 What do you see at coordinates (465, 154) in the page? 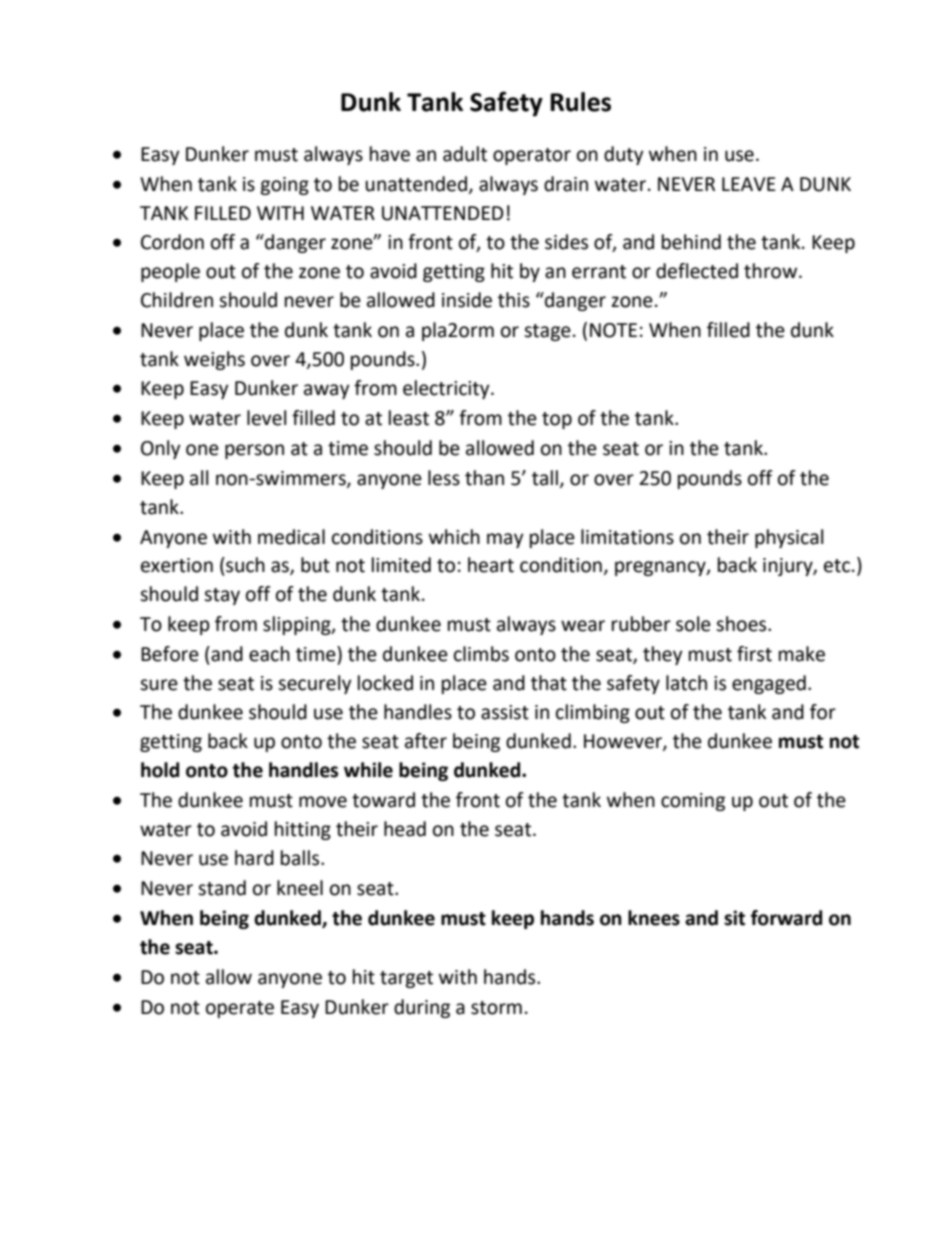
I see `adult` at bounding box center [465, 154].
